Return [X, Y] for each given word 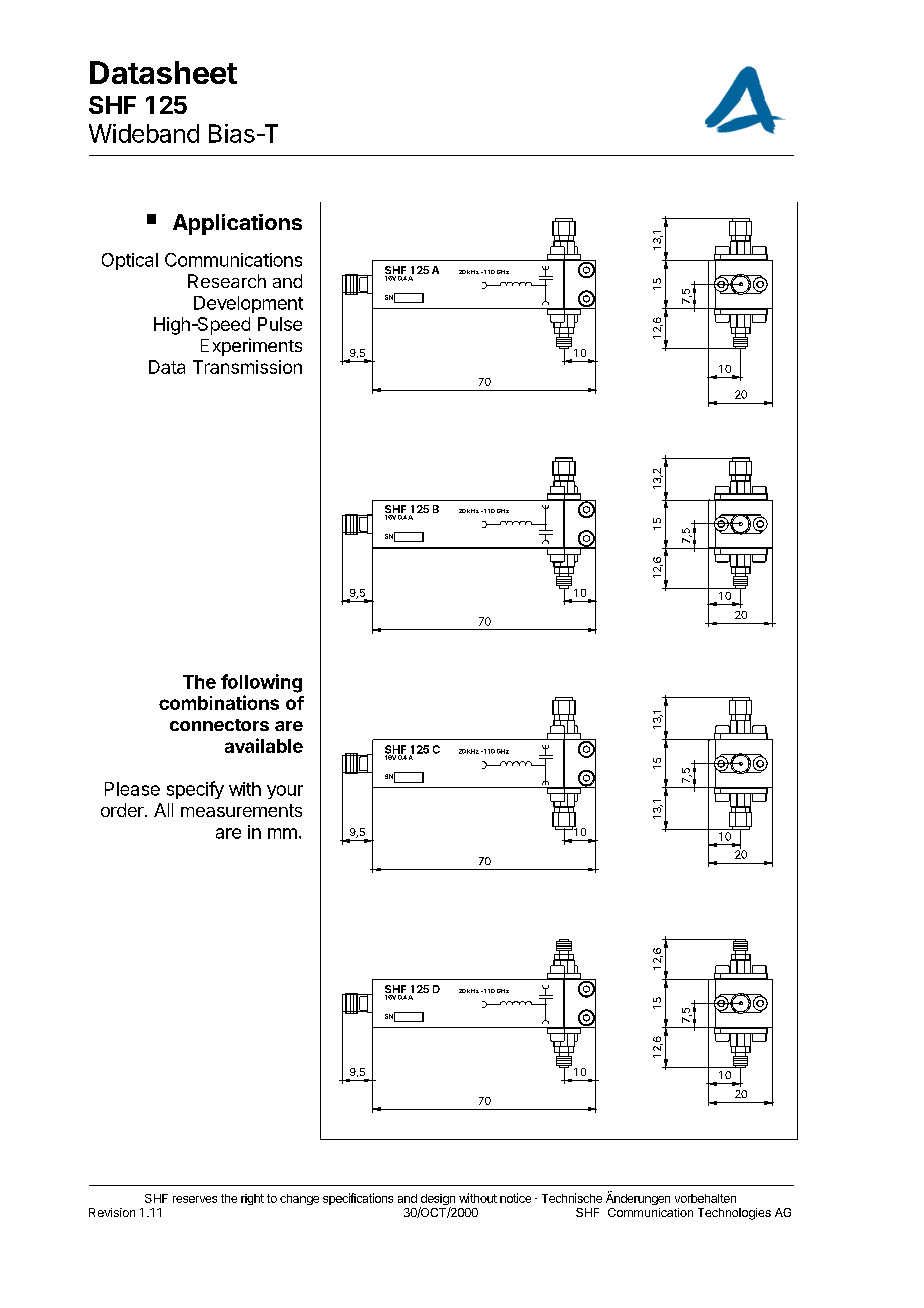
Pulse [280, 324]
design [437, 1201]
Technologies [734, 1214]
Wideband [144, 133]
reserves [195, 1199]
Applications [237, 224]
